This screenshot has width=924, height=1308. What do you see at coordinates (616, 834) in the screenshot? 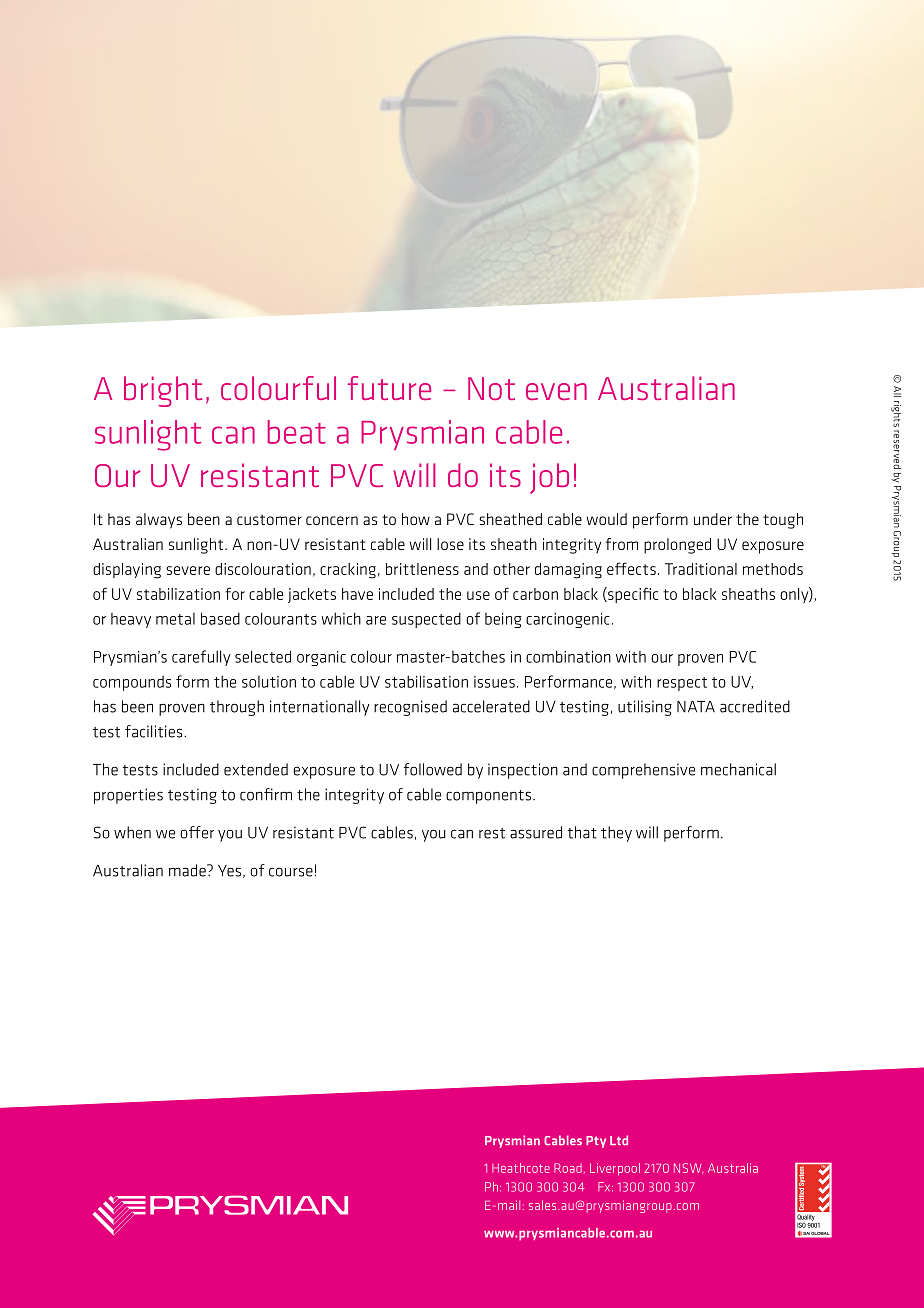
I see `they` at bounding box center [616, 834].
